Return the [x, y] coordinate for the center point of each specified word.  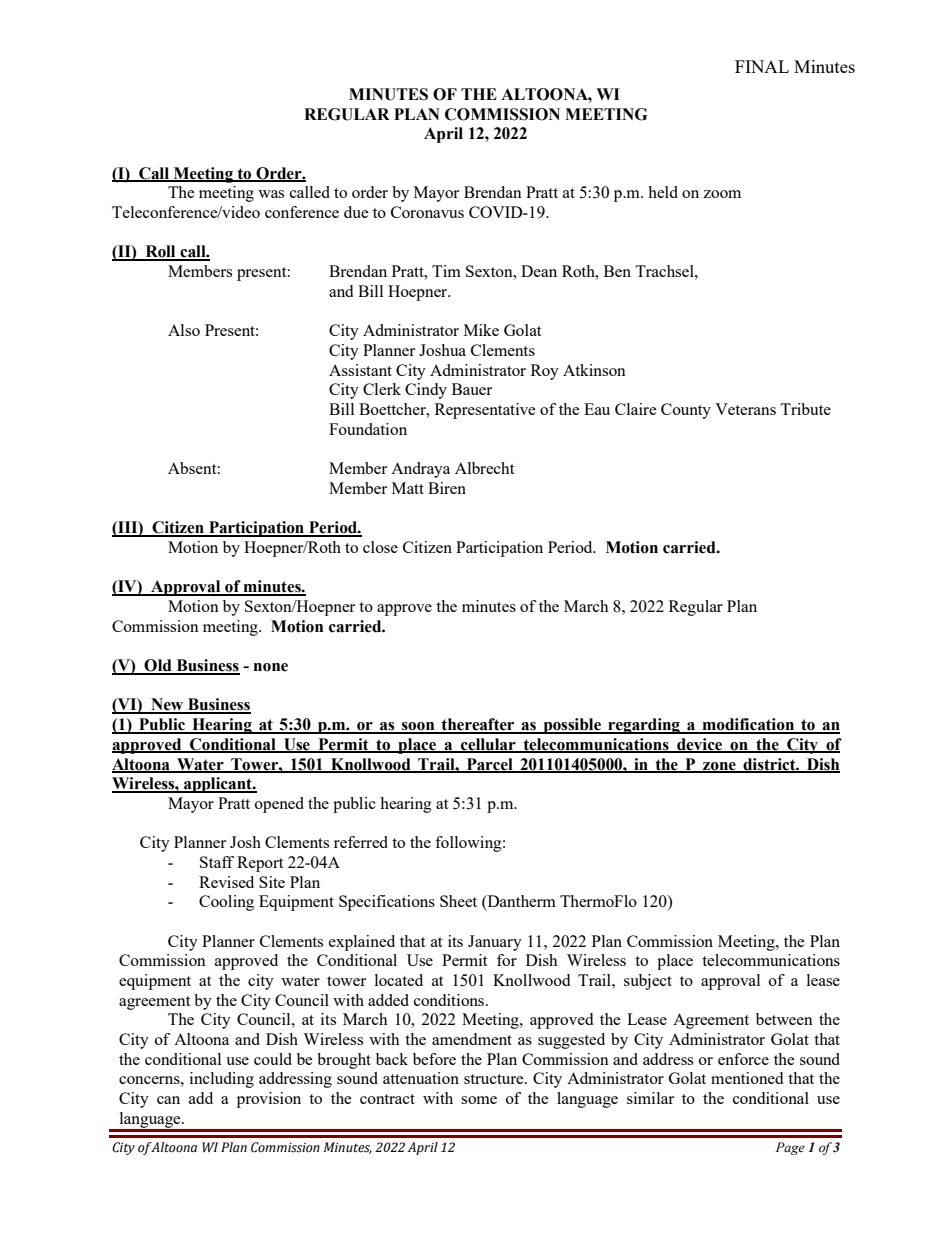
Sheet [458, 901]
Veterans [745, 409]
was [271, 194]
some [479, 1100]
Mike [481, 330]
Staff [217, 862]
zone [719, 767]
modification [748, 725]
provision [269, 1100]
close [380, 547]
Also [184, 330]
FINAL [762, 66]
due [356, 212]
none [271, 667]
